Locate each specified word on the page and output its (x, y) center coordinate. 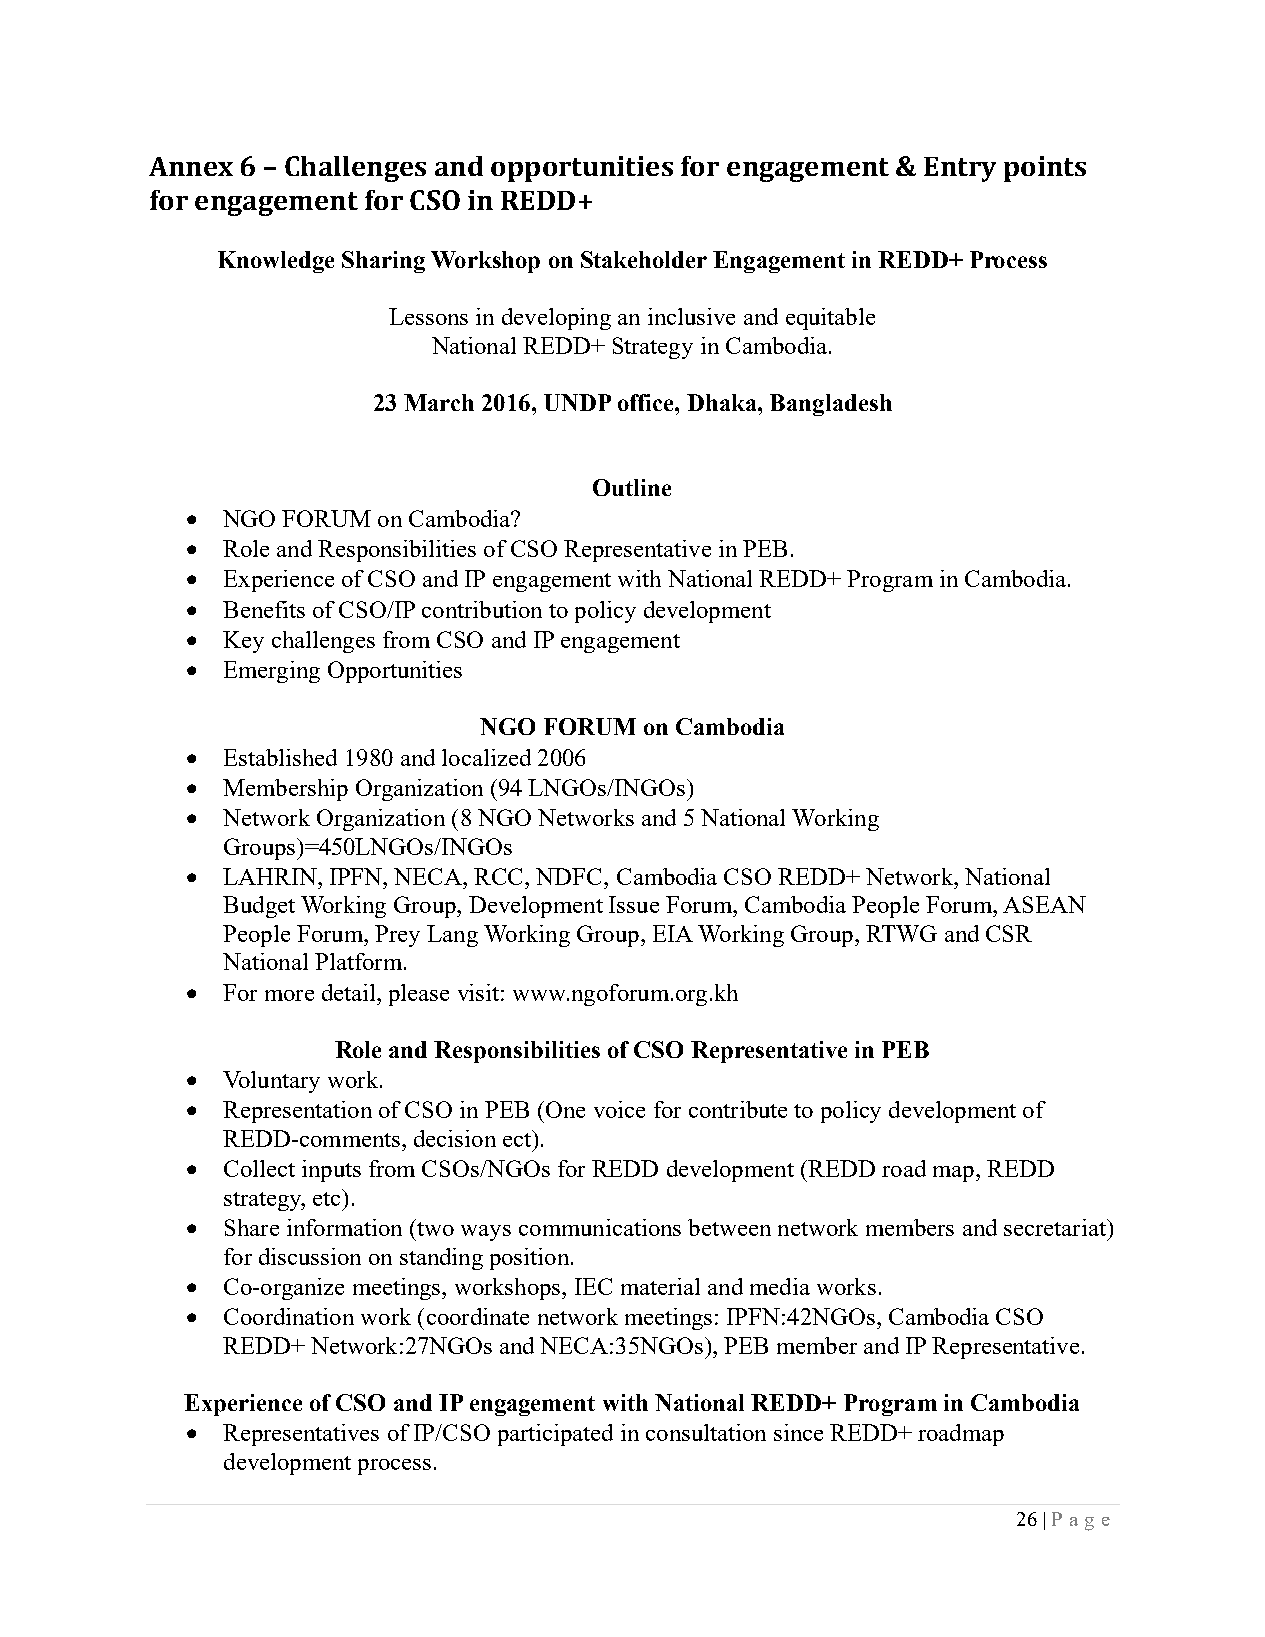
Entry (960, 169)
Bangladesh (831, 405)
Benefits (264, 609)
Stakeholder (644, 259)
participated (555, 1435)
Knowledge (276, 262)
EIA (673, 933)
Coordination (289, 1316)
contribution (482, 609)
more (289, 995)
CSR (1009, 933)
